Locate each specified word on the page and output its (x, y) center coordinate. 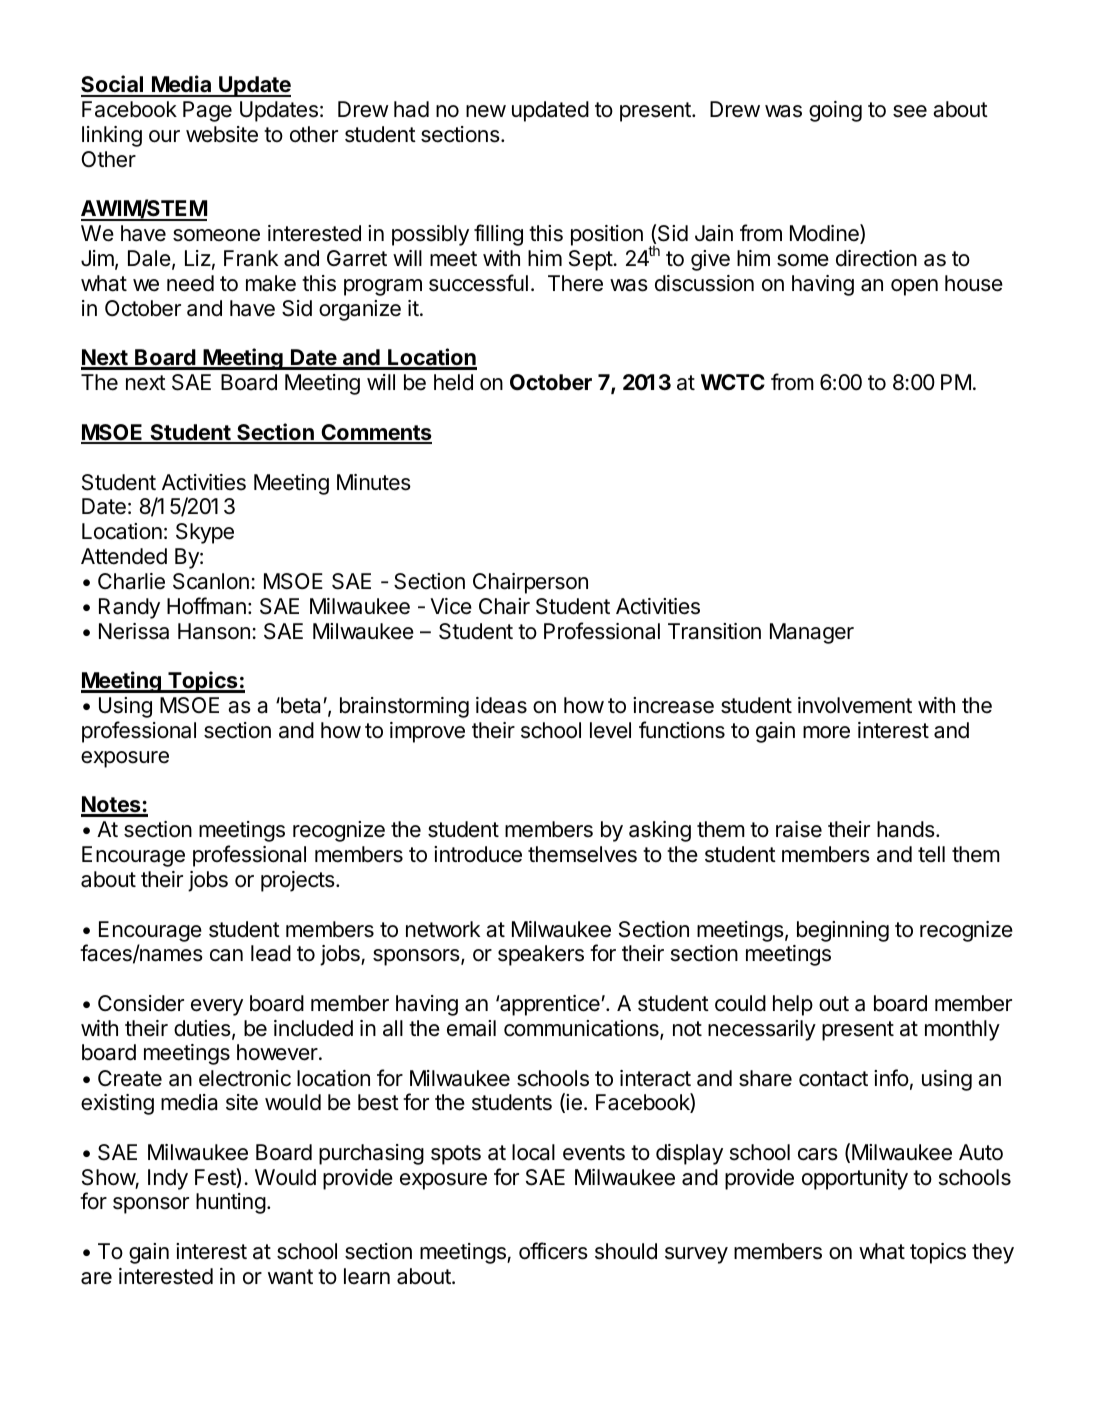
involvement (855, 705)
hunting (231, 1203)
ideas (501, 705)
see (910, 111)
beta (301, 705)
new (486, 111)
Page (207, 111)
